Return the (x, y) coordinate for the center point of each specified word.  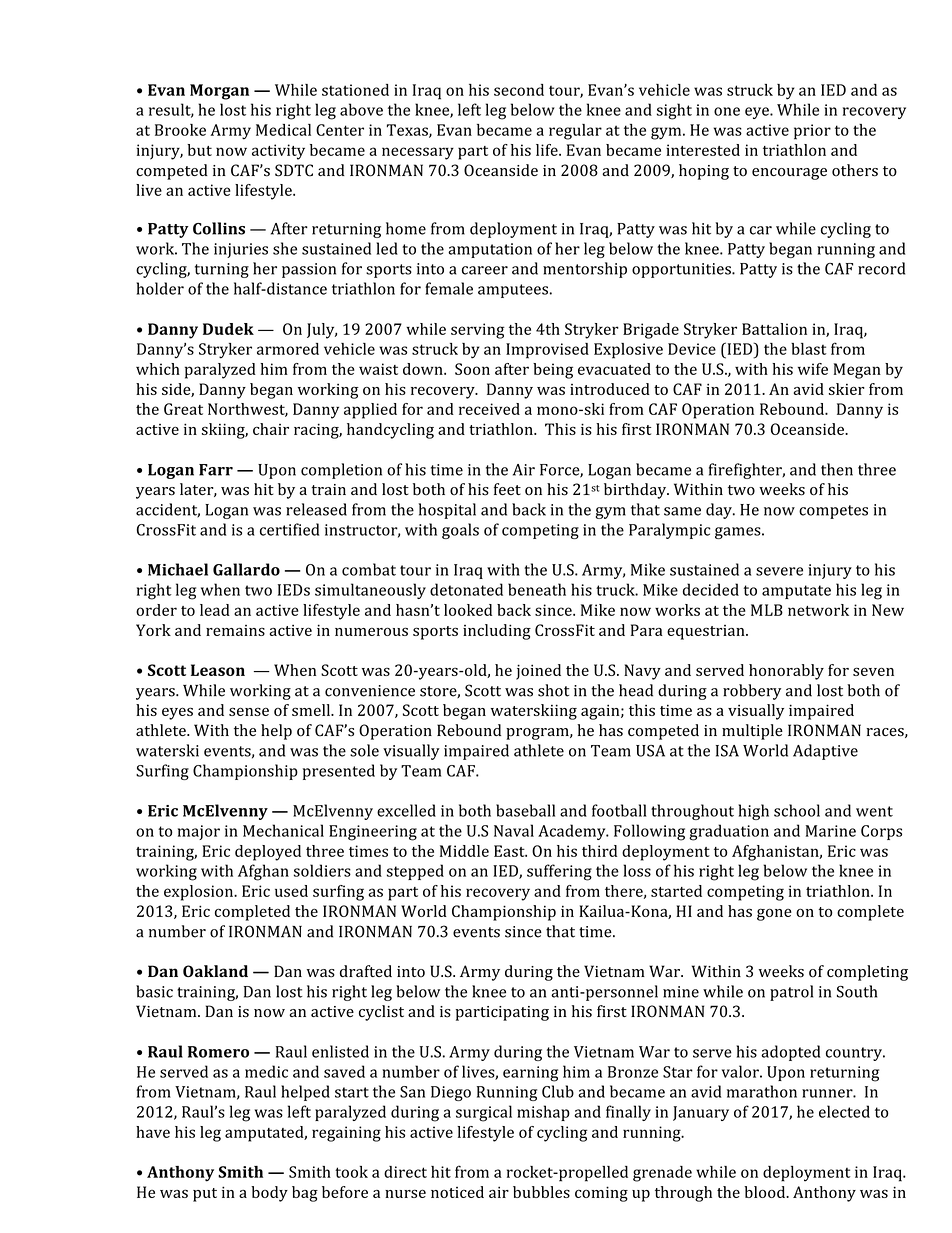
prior (812, 132)
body (269, 1194)
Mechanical (283, 830)
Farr (216, 470)
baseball (525, 810)
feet (507, 489)
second (519, 90)
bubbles (541, 1192)
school (797, 810)
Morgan (219, 92)
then (837, 469)
